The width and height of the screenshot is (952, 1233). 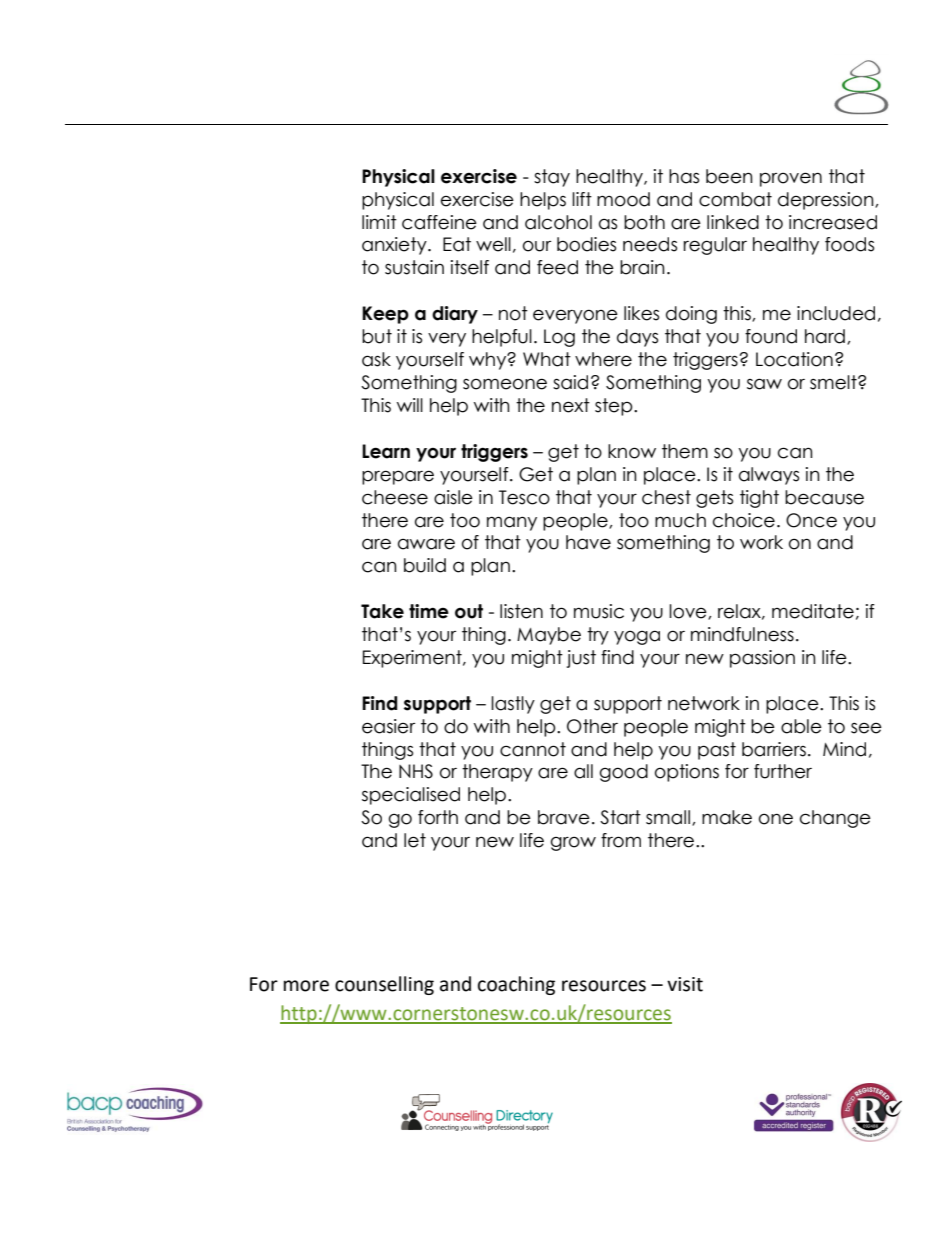 I want to click on counselling, so click(x=384, y=985).
